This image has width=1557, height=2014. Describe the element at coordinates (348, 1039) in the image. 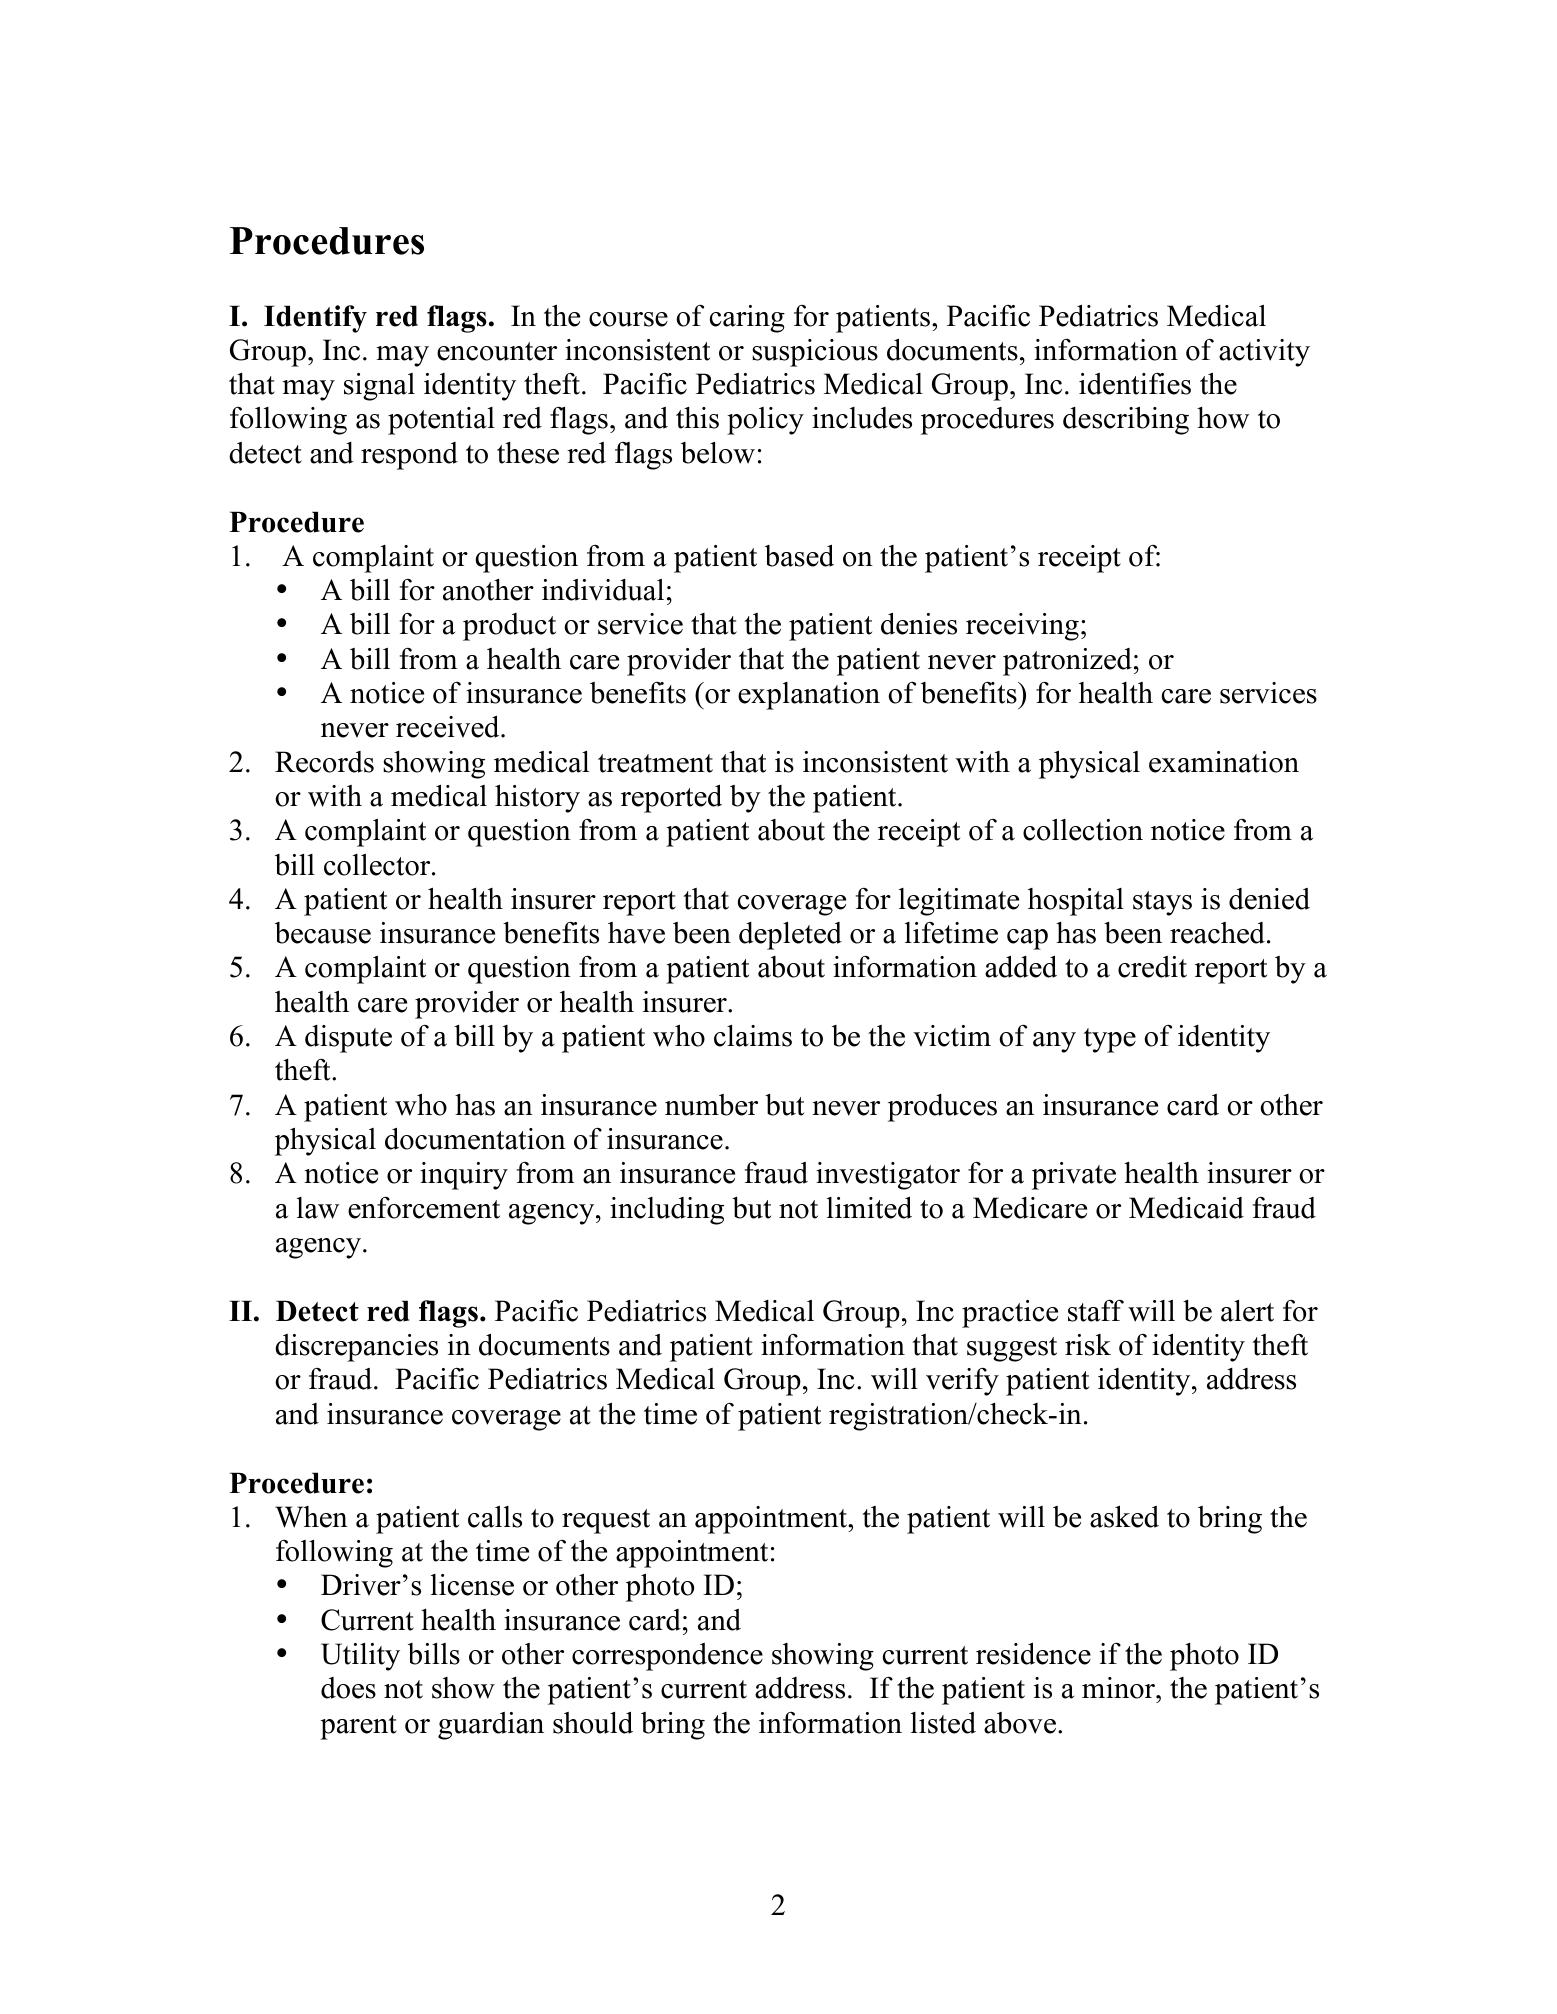

I see `dispute` at that location.
